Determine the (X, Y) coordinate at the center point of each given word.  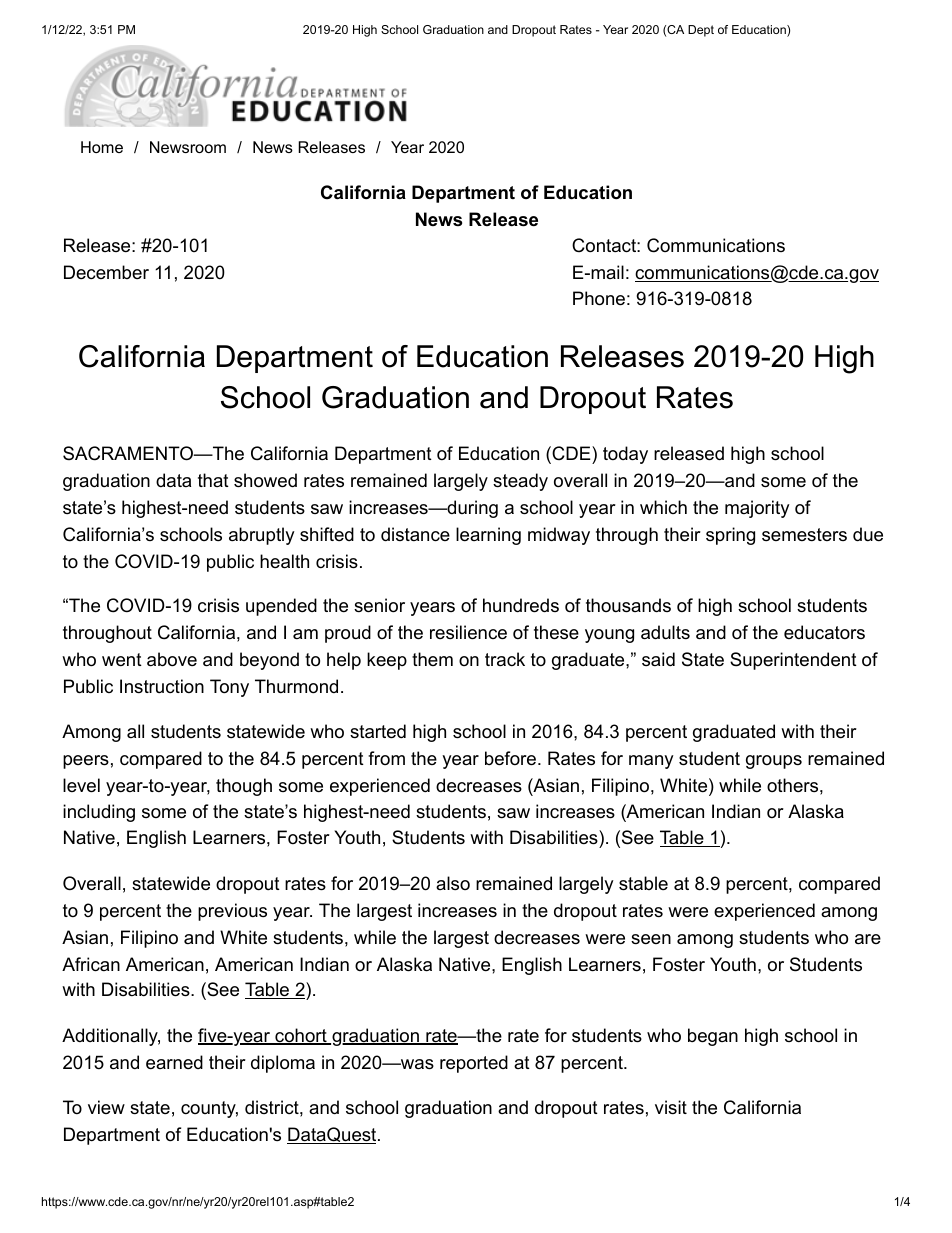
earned (174, 1062)
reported (474, 1064)
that (213, 480)
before (510, 758)
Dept (701, 31)
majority (757, 509)
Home (102, 147)
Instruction (162, 686)
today (625, 455)
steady (520, 482)
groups (774, 762)
